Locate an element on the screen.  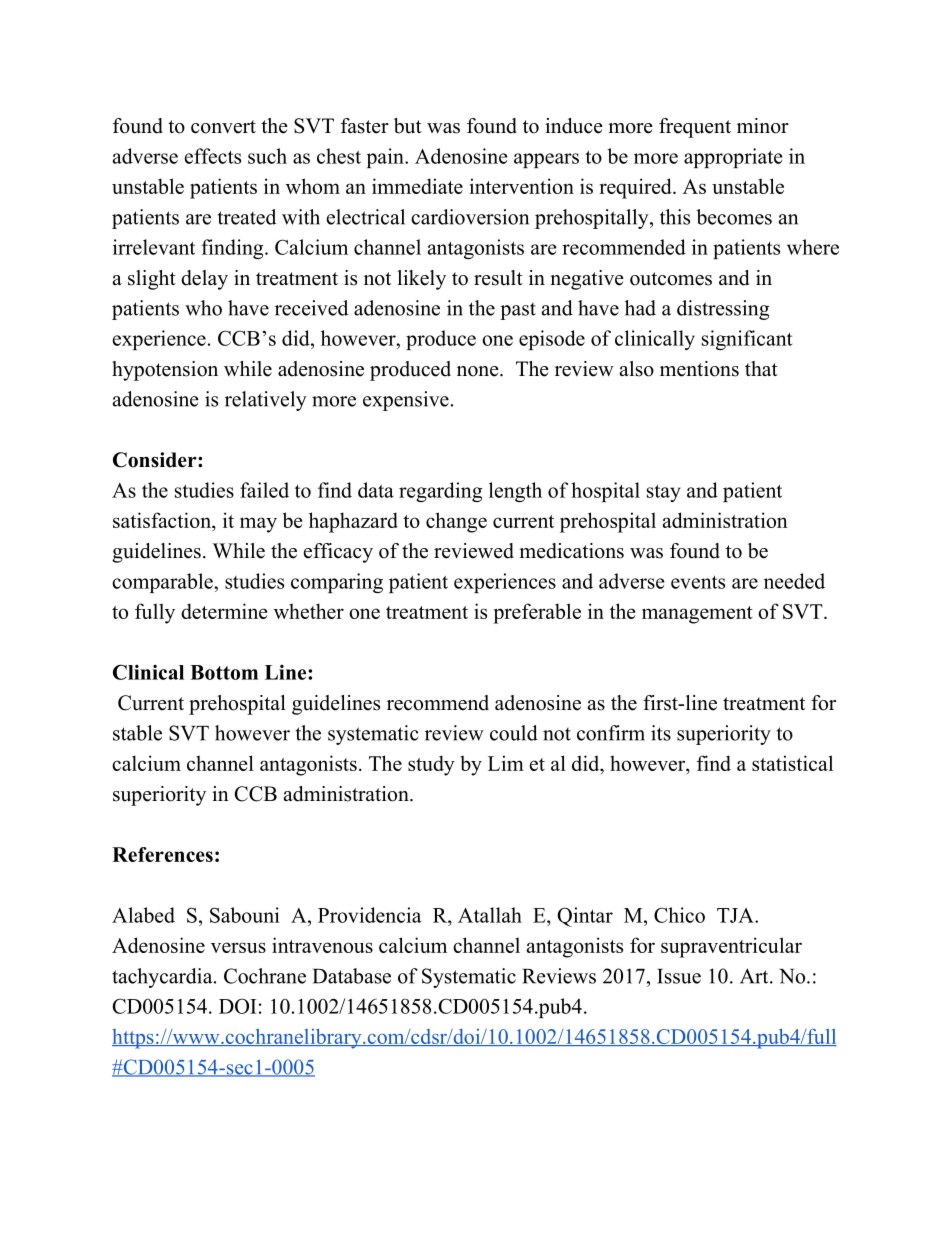
none is located at coordinates (479, 371).
